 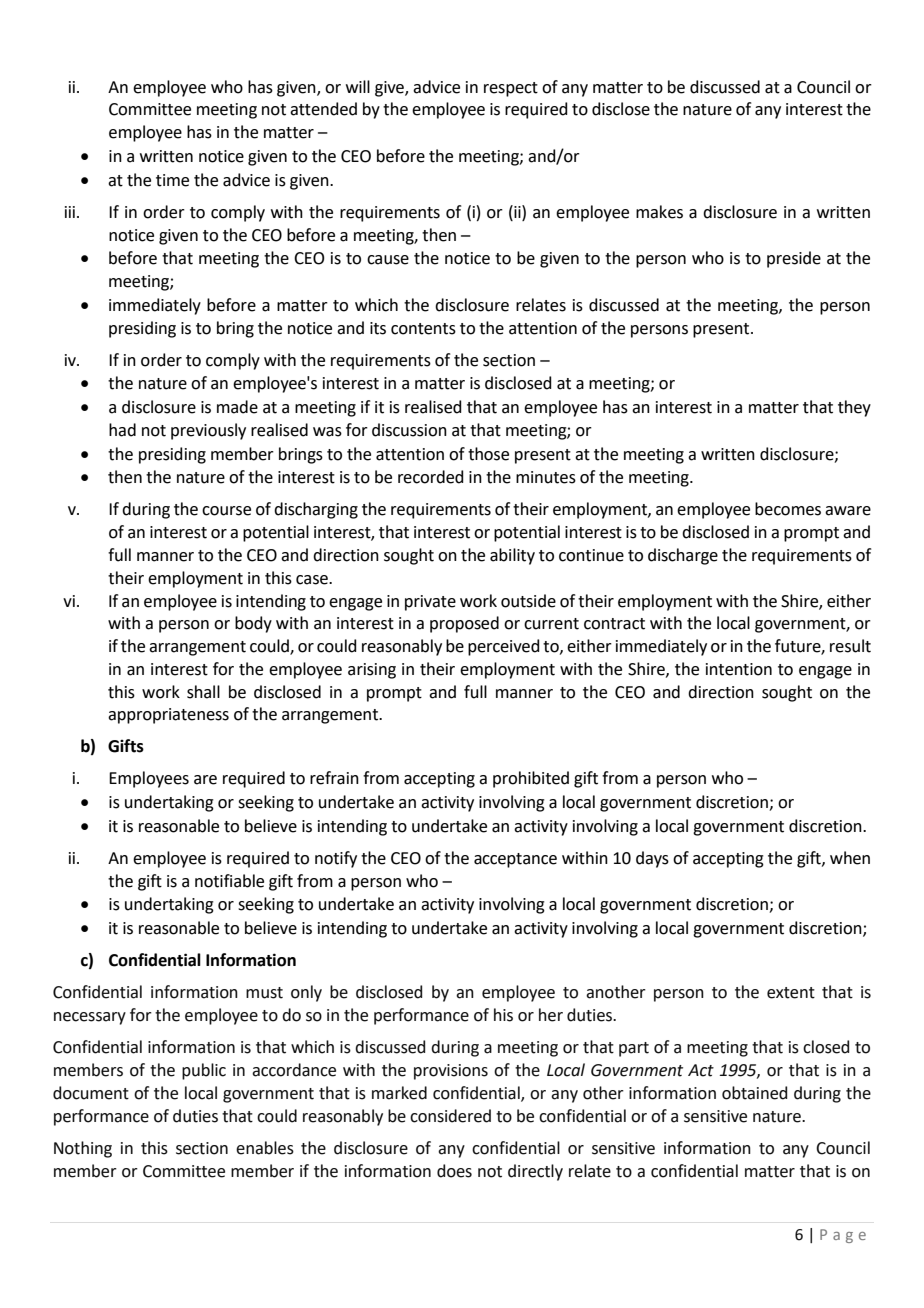 What do you see at coordinates (172, 180) in the screenshot?
I see `time` at bounding box center [172, 180].
